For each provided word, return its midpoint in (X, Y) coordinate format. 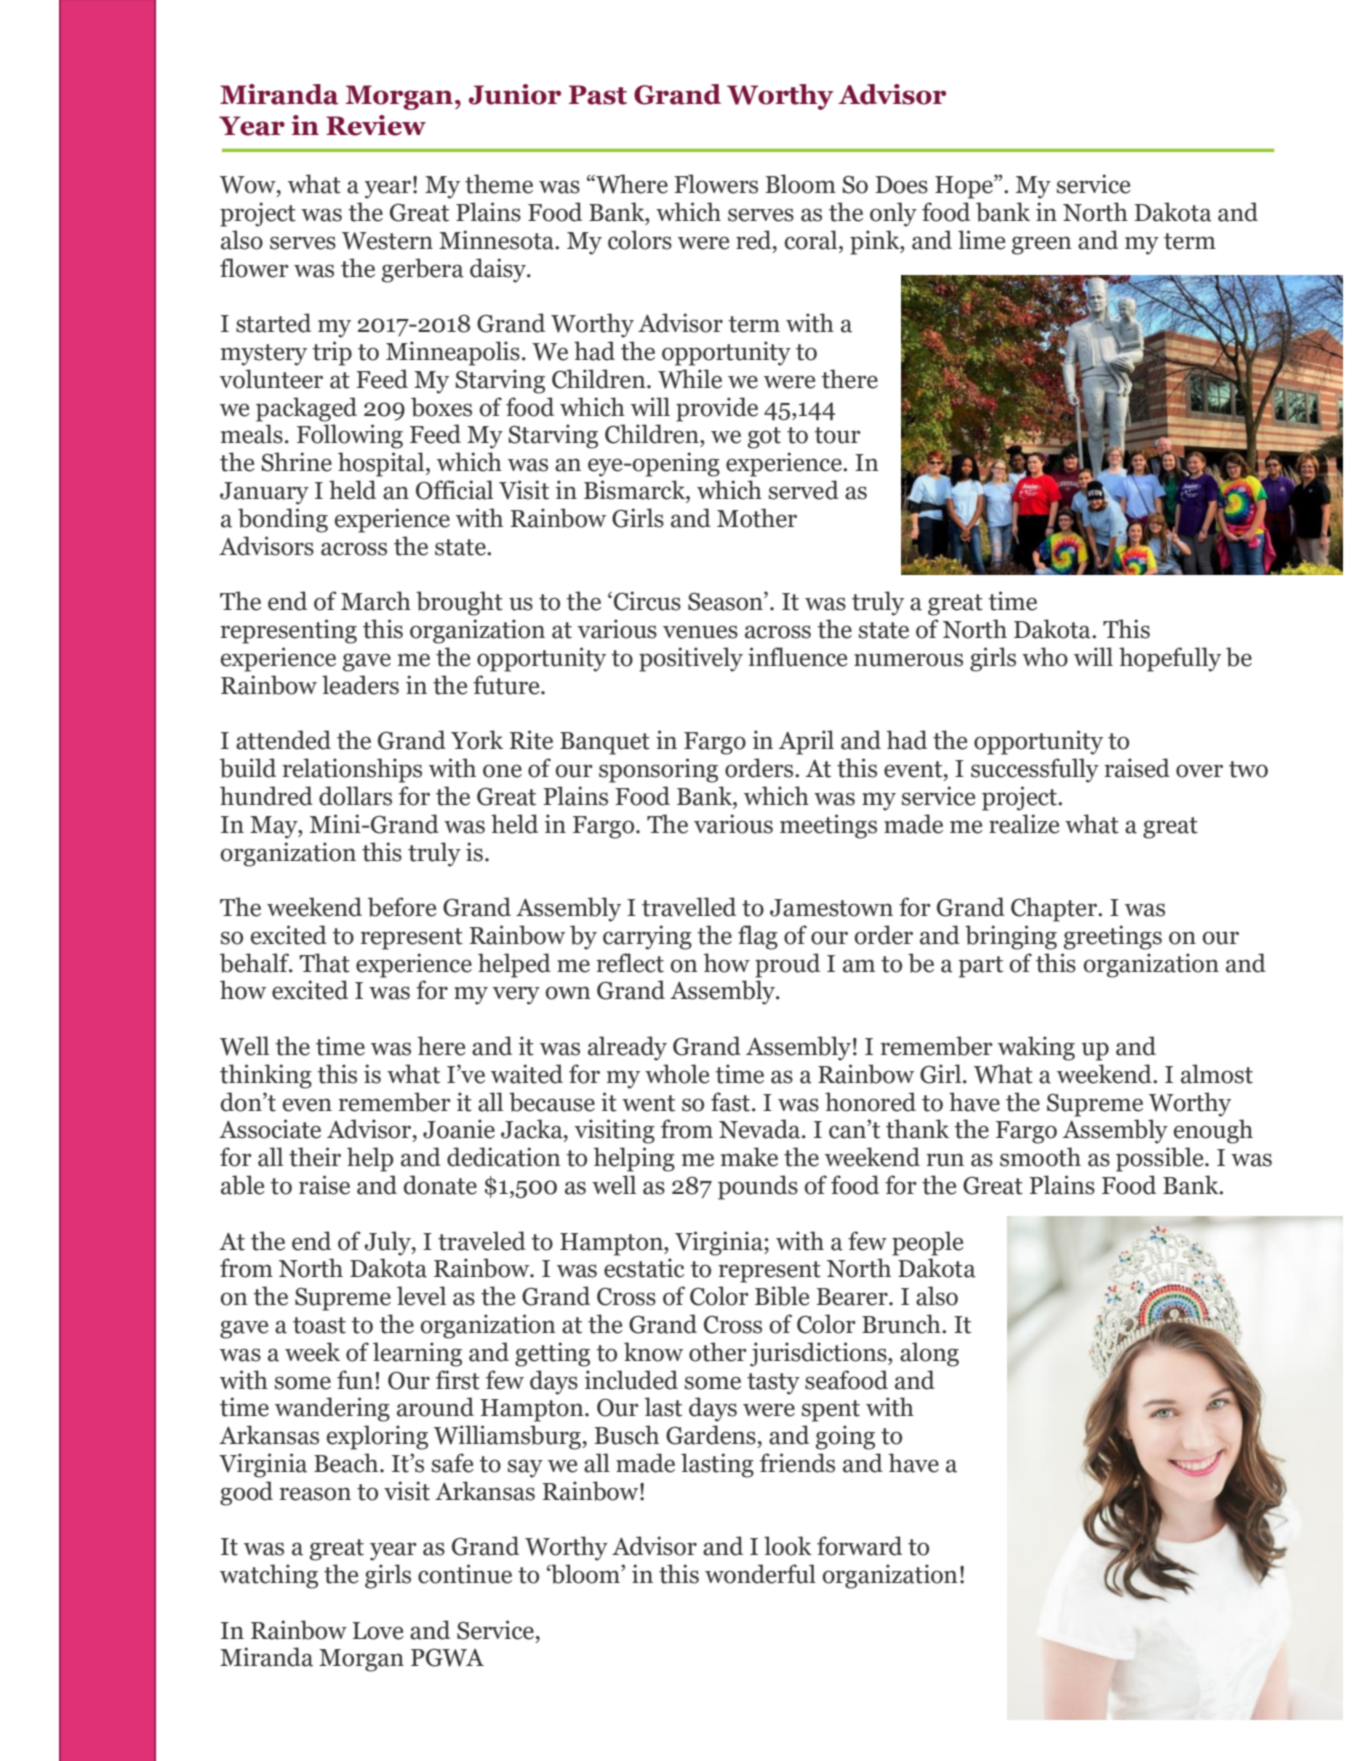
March (376, 601)
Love (378, 1631)
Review (376, 125)
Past (598, 95)
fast (732, 1102)
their (315, 1157)
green (1041, 245)
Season (726, 601)
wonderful (760, 1574)
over (1199, 771)
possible (1161, 1159)
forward (859, 1546)
